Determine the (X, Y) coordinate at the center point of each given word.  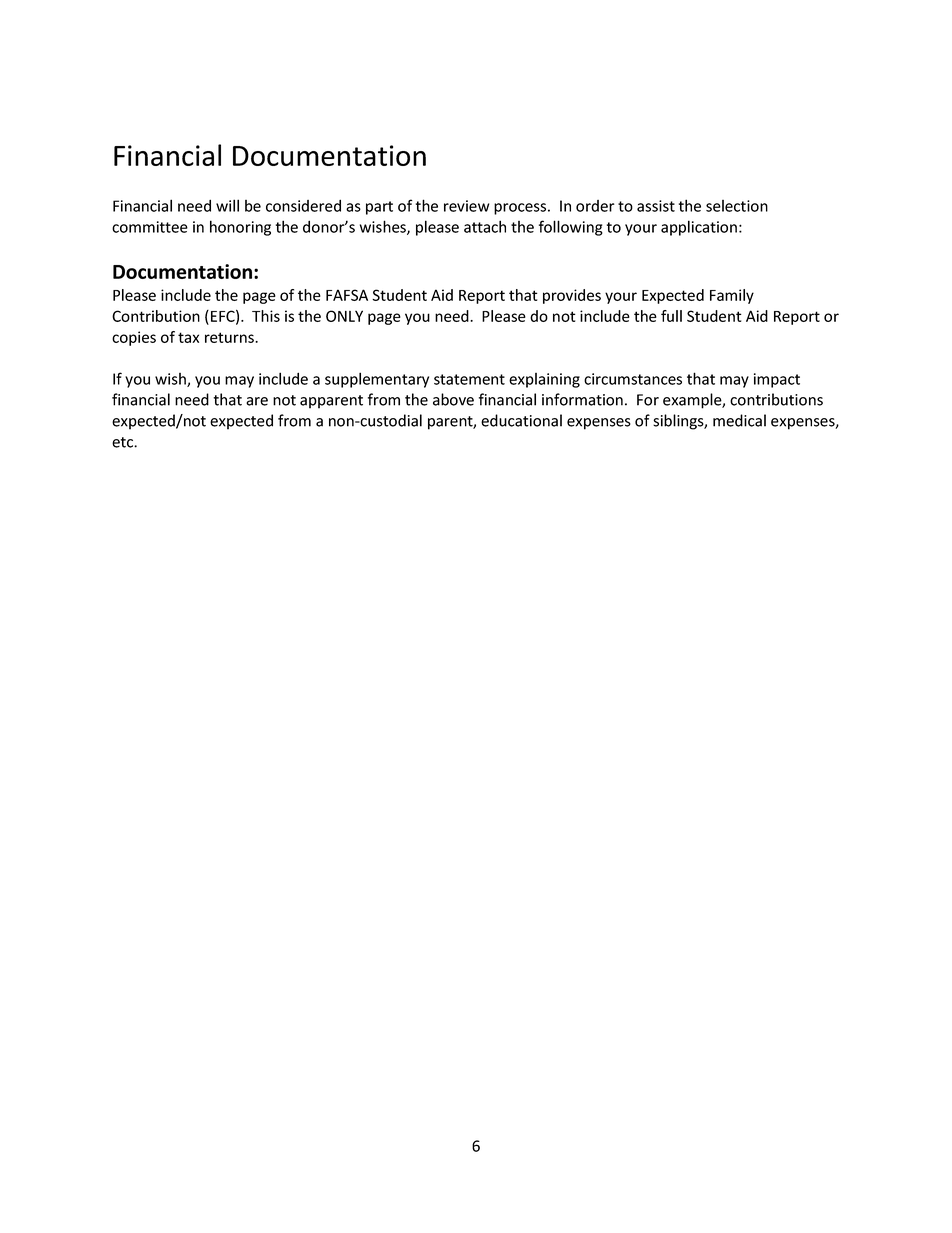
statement (469, 379)
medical (739, 420)
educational (521, 420)
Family (732, 296)
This (266, 316)
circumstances (633, 379)
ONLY (344, 316)
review (466, 206)
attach (485, 226)
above (453, 399)
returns (230, 337)
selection (737, 206)
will (227, 205)
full (671, 316)
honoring (240, 228)
